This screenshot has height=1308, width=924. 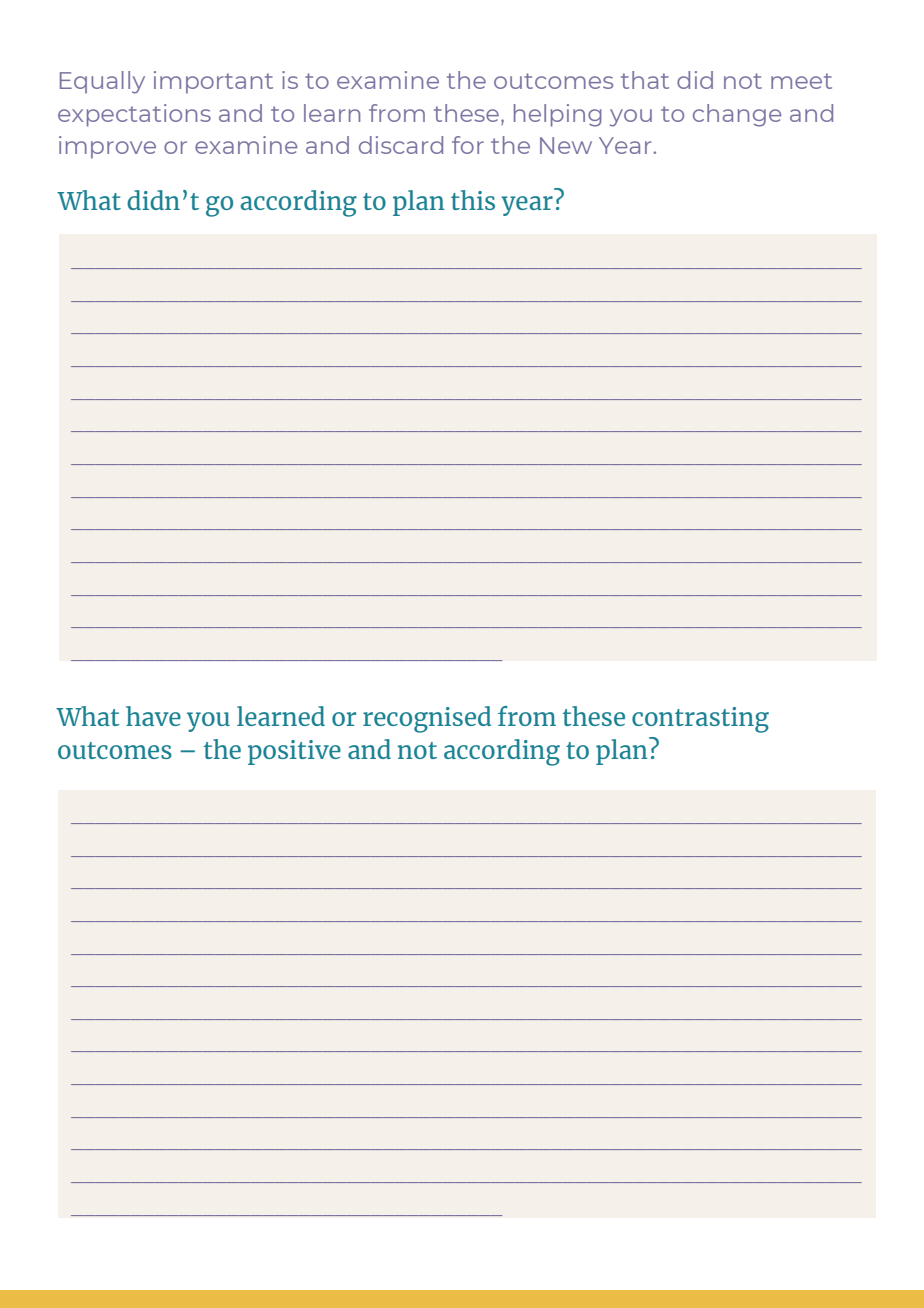 I want to click on have, so click(x=153, y=716).
